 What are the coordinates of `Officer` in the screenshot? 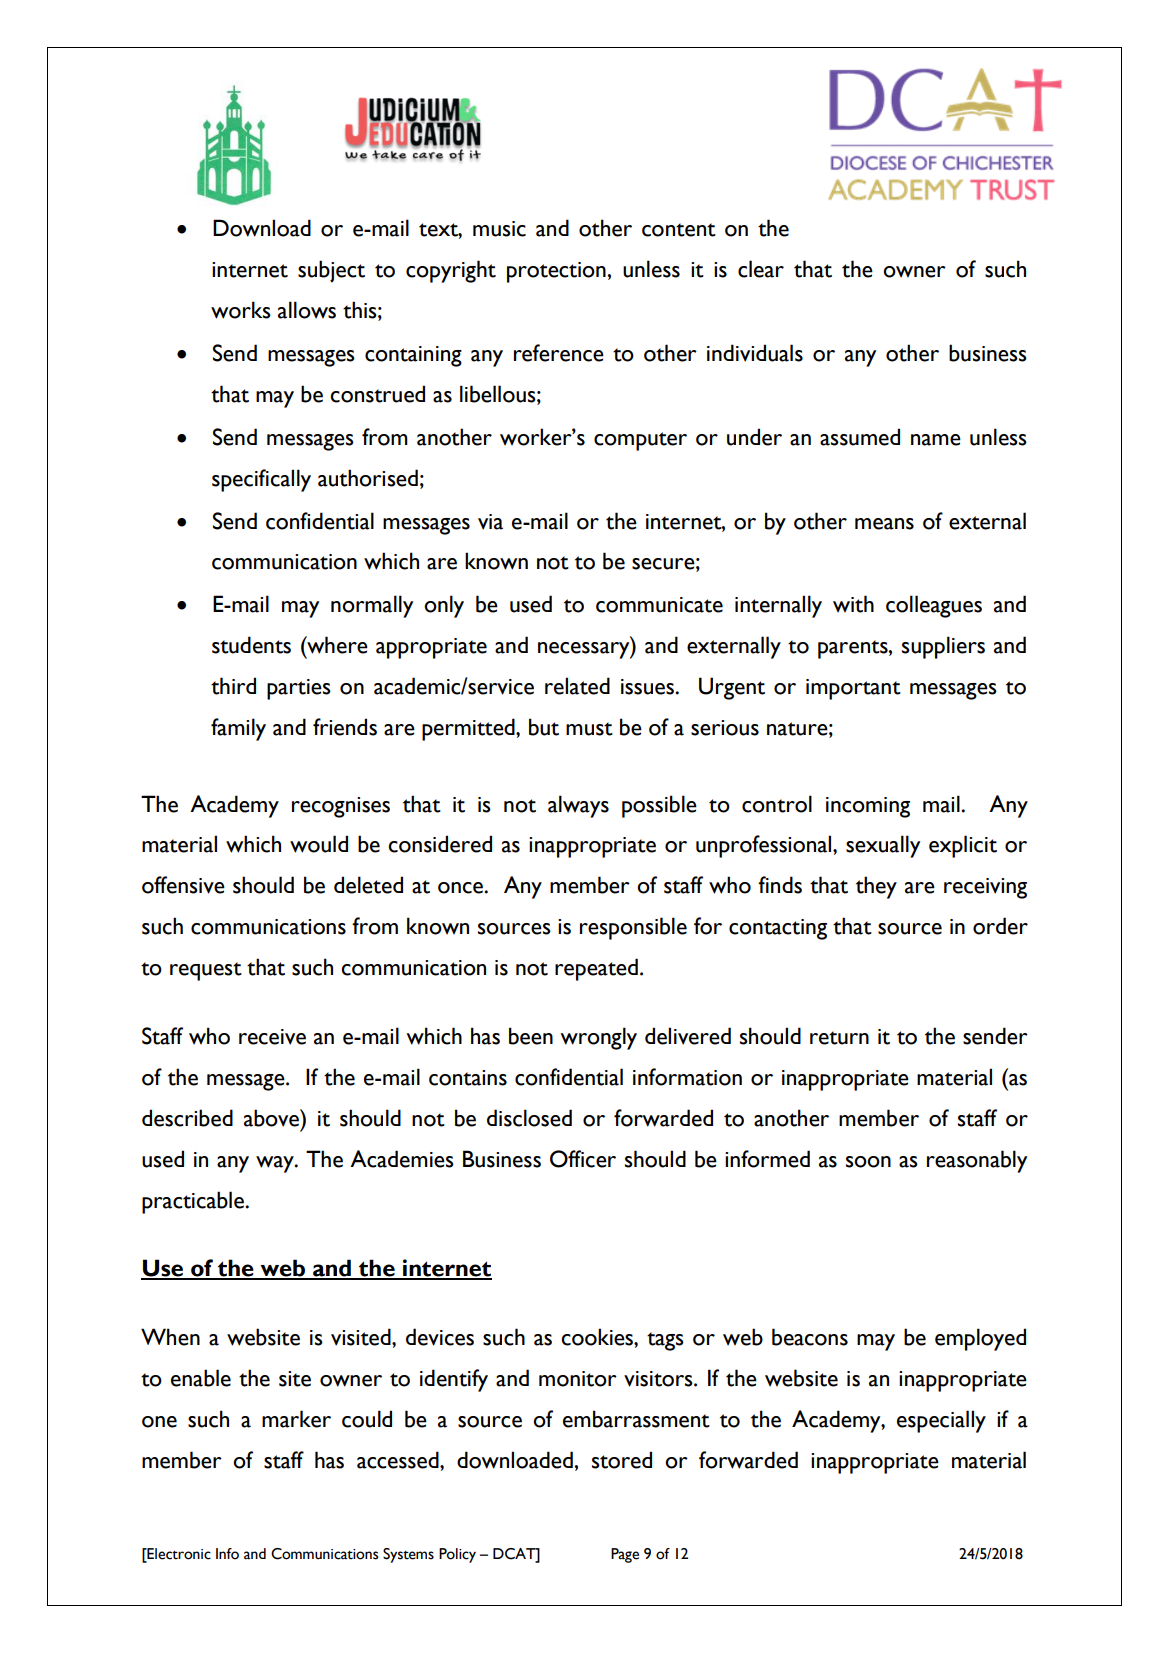 It's located at (583, 1159).
